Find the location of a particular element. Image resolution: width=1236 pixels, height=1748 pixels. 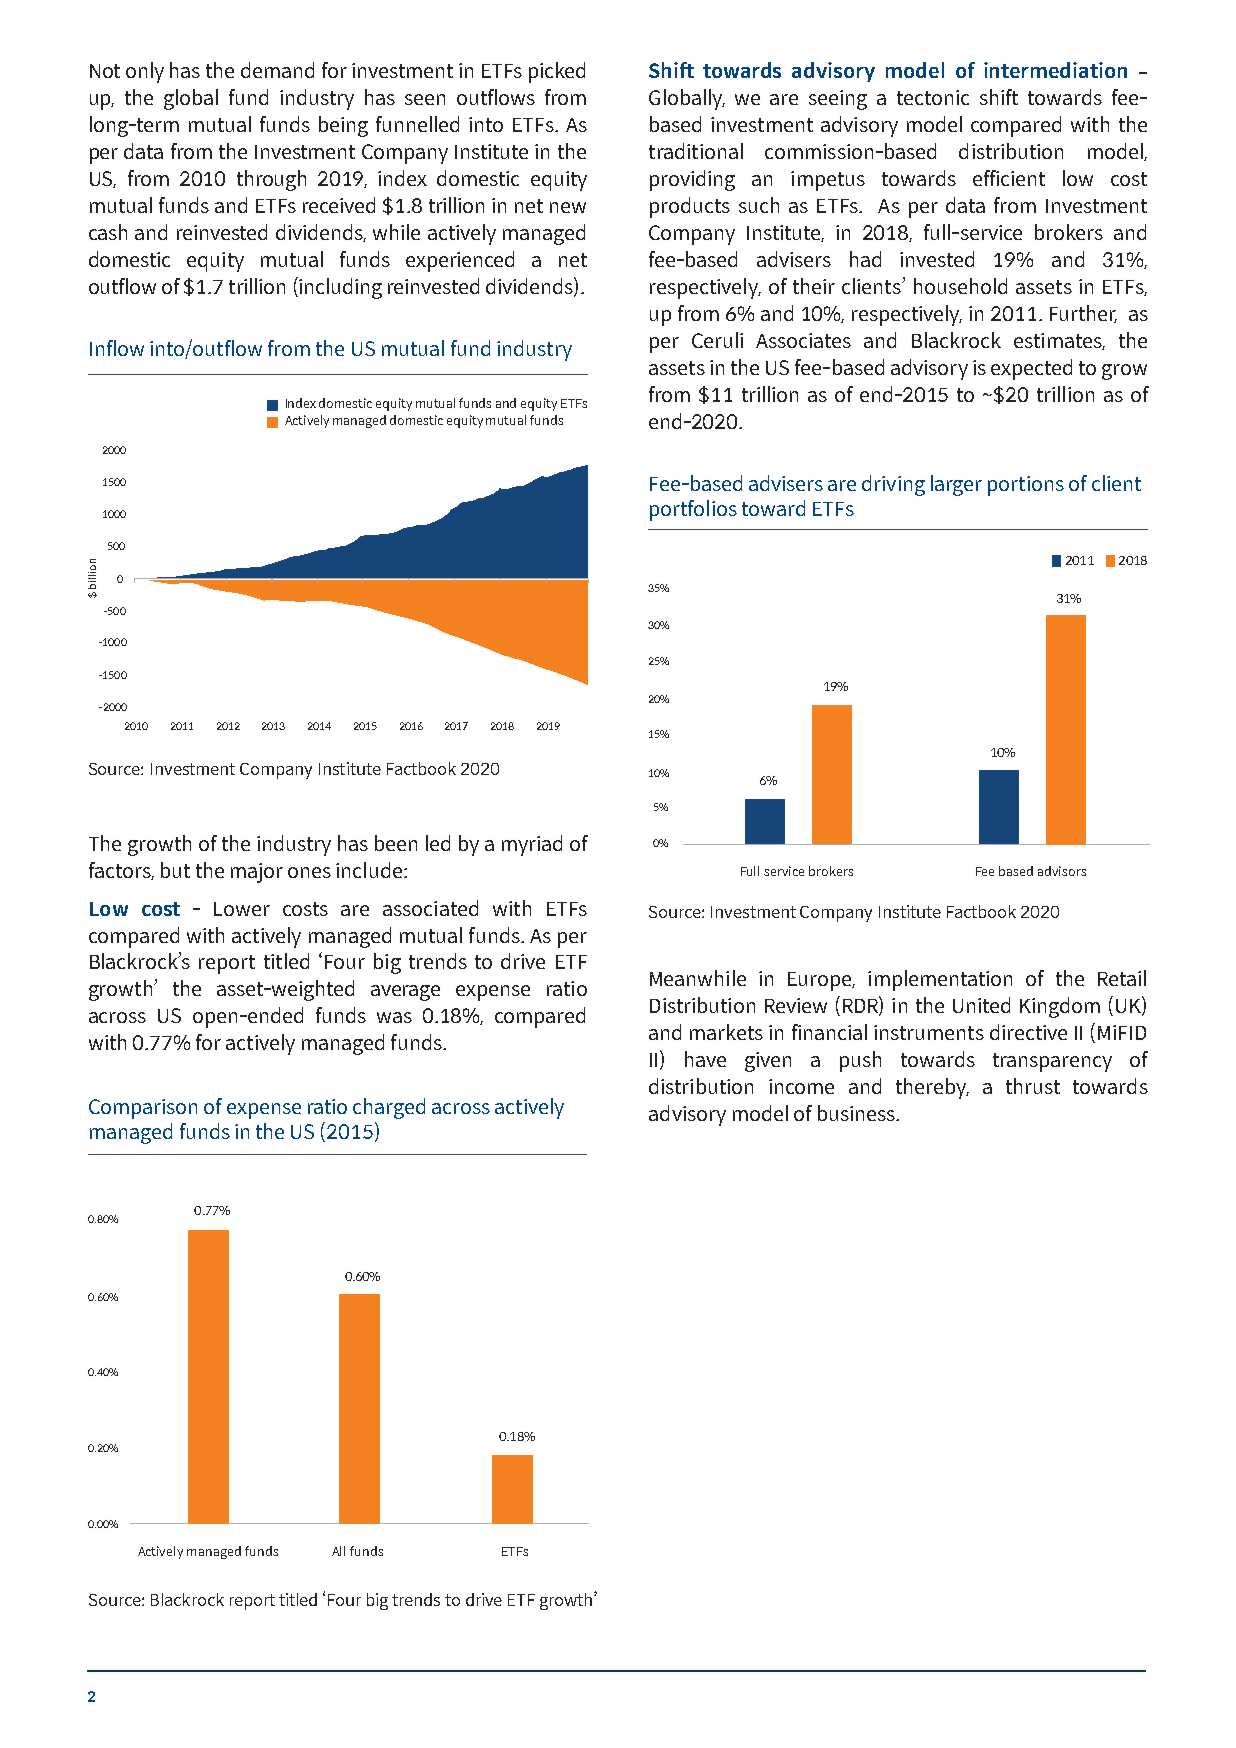

demand is located at coordinates (277, 70).
